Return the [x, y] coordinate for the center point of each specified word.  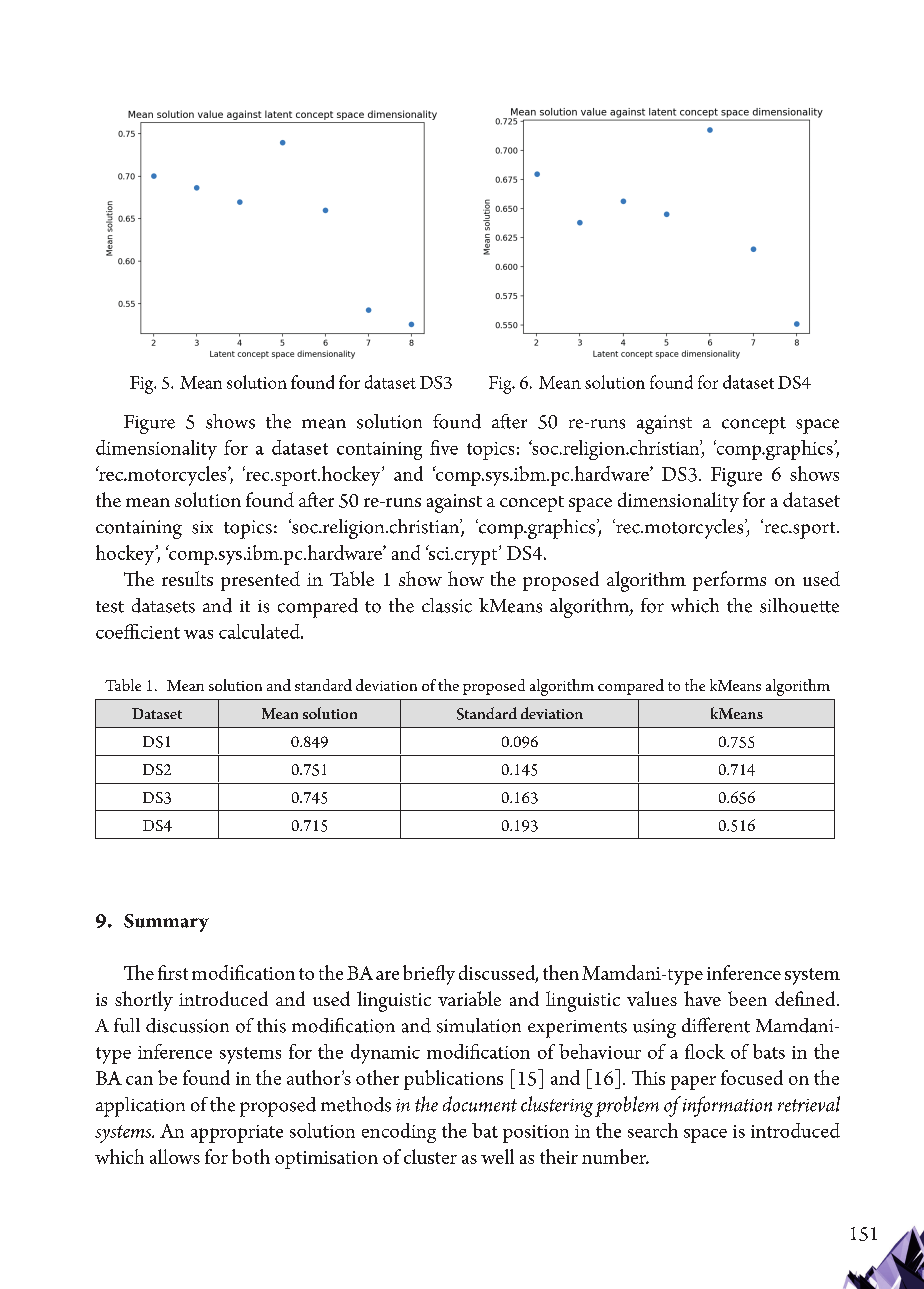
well [497, 1156]
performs [729, 581]
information [727, 1106]
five [444, 447]
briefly [429, 975]
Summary [166, 923]
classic [447, 605]
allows [175, 1156]
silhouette [799, 605]
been [747, 998]
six [202, 527]
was [198, 634]
